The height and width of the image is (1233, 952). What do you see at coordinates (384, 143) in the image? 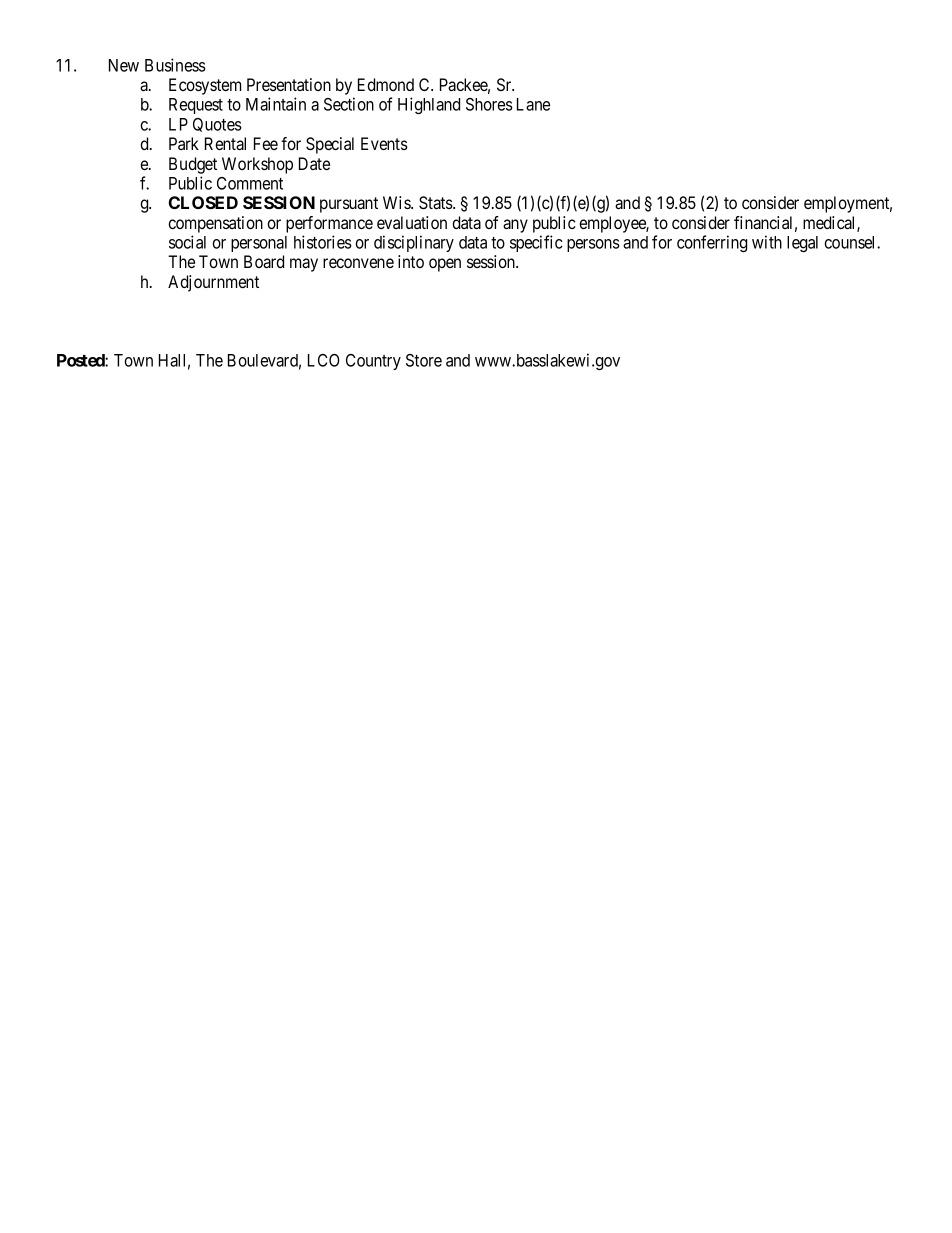
I see `Events` at bounding box center [384, 143].
